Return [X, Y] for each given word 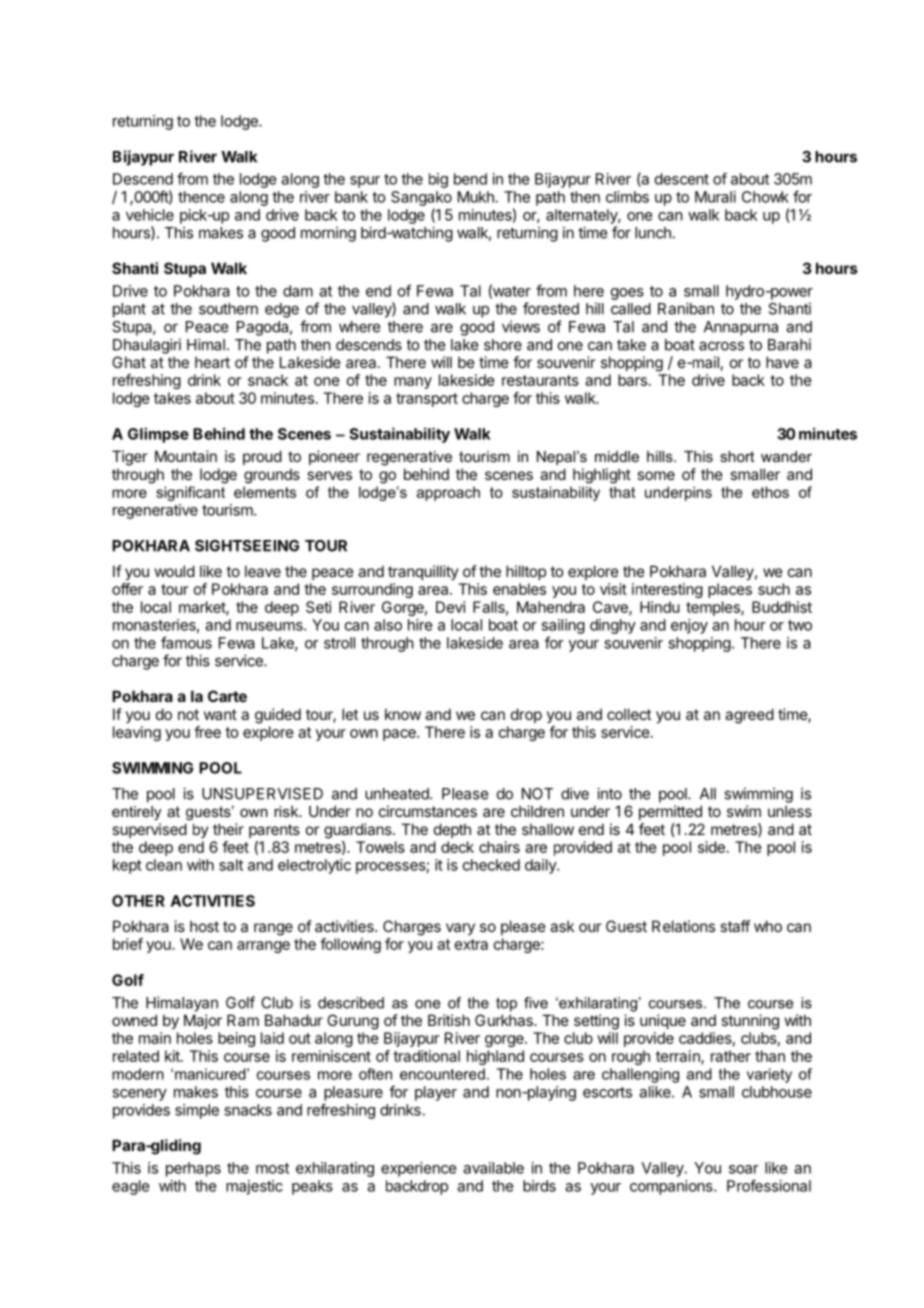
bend [470, 179]
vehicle [150, 215]
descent [682, 179]
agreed [749, 716]
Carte [227, 696]
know [403, 714]
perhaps [193, 1169]
